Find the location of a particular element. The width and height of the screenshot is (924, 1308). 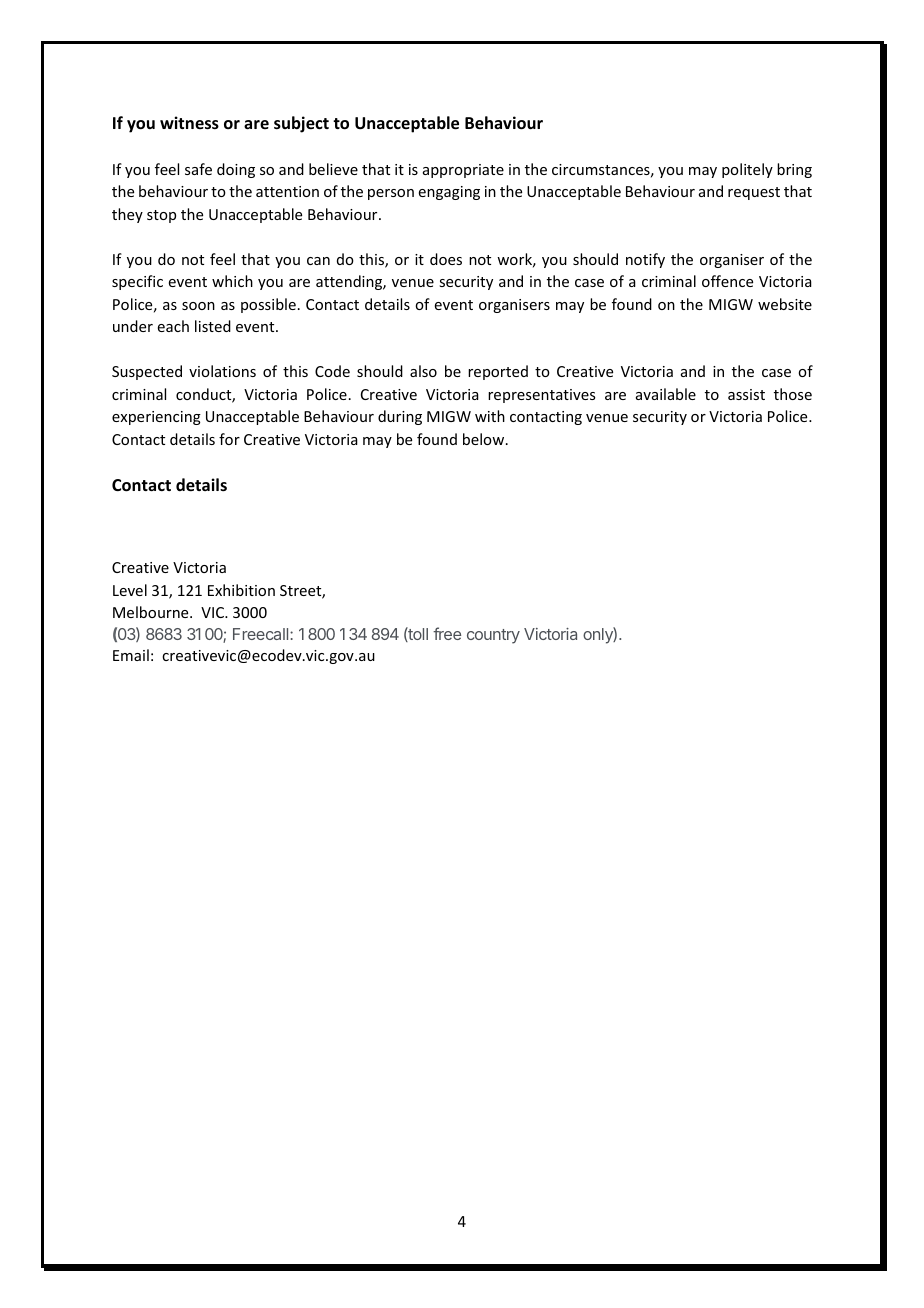

country is located at coordinates (493, 636).
